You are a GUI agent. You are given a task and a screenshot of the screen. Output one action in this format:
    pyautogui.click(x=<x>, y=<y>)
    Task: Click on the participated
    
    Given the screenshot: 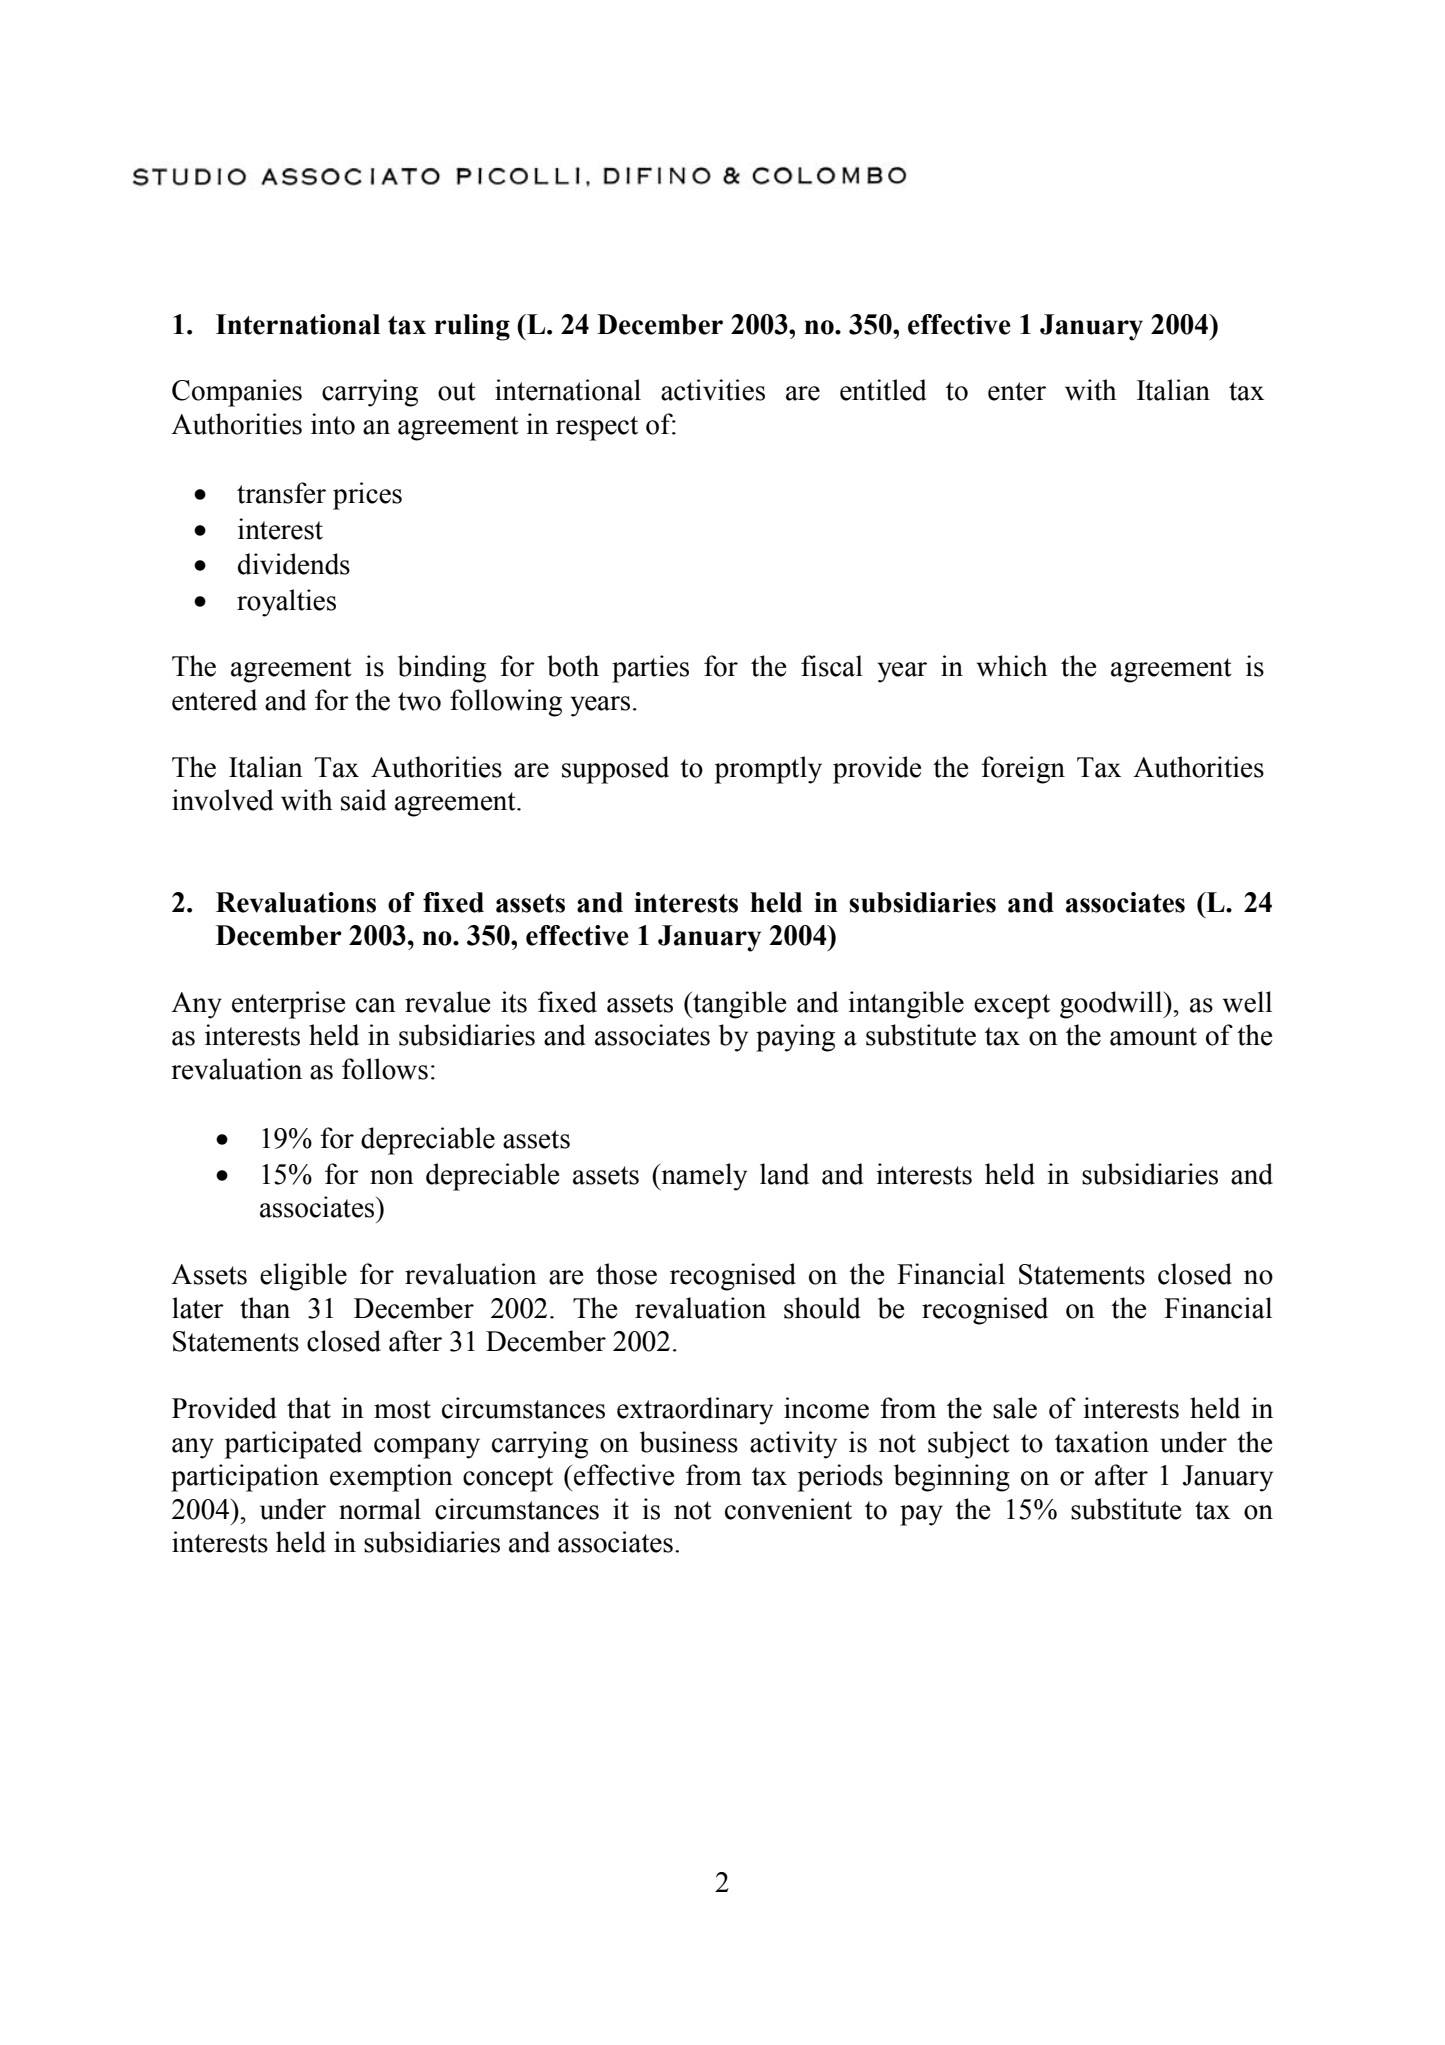 What is the action you would take?
    pyautogui.click(x=293, y=1445)
